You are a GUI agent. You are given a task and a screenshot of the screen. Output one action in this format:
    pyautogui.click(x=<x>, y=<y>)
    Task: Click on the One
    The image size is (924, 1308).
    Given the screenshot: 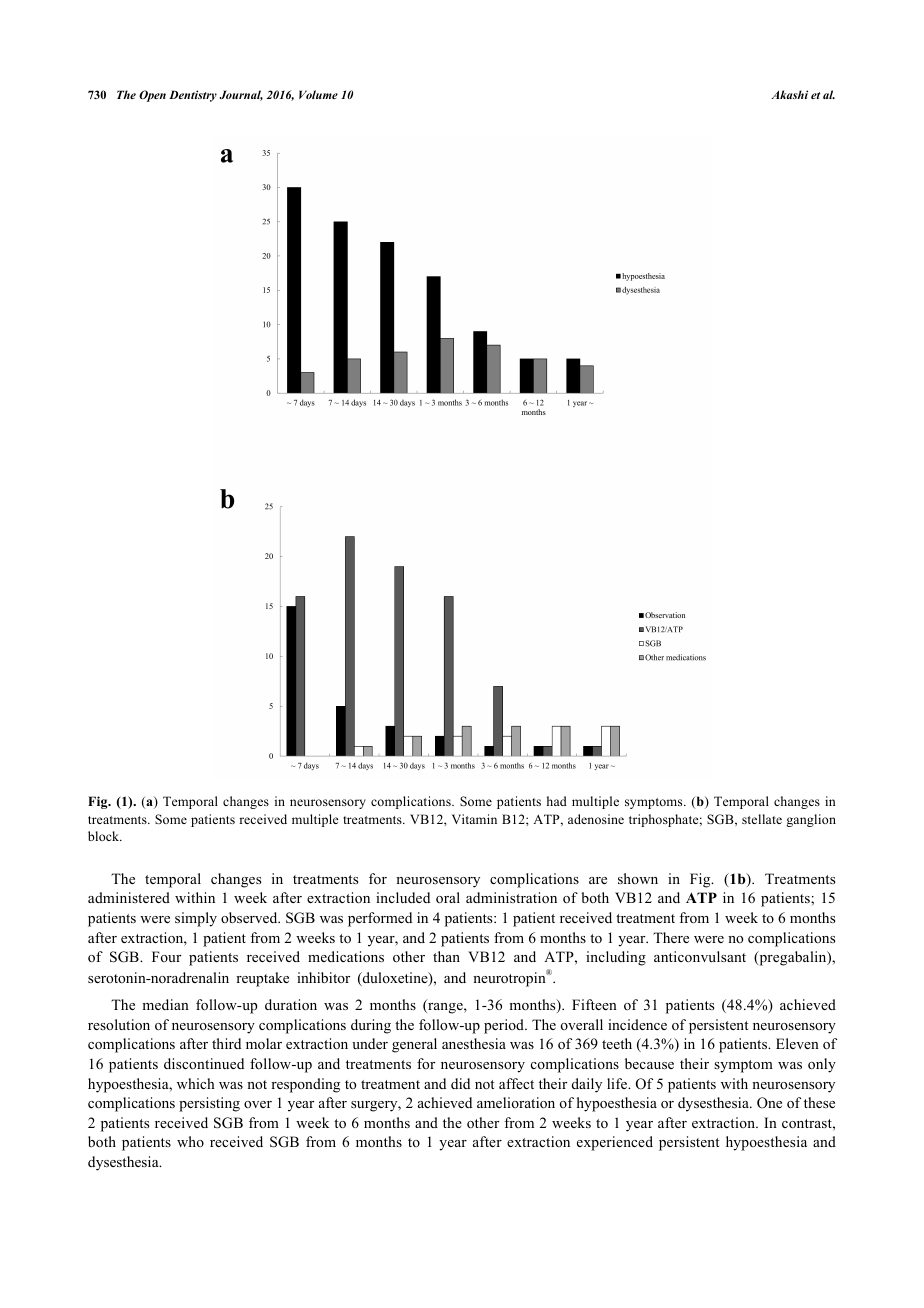 What is the action you would take?
    pyautogui.click(x=769, y=1103)
